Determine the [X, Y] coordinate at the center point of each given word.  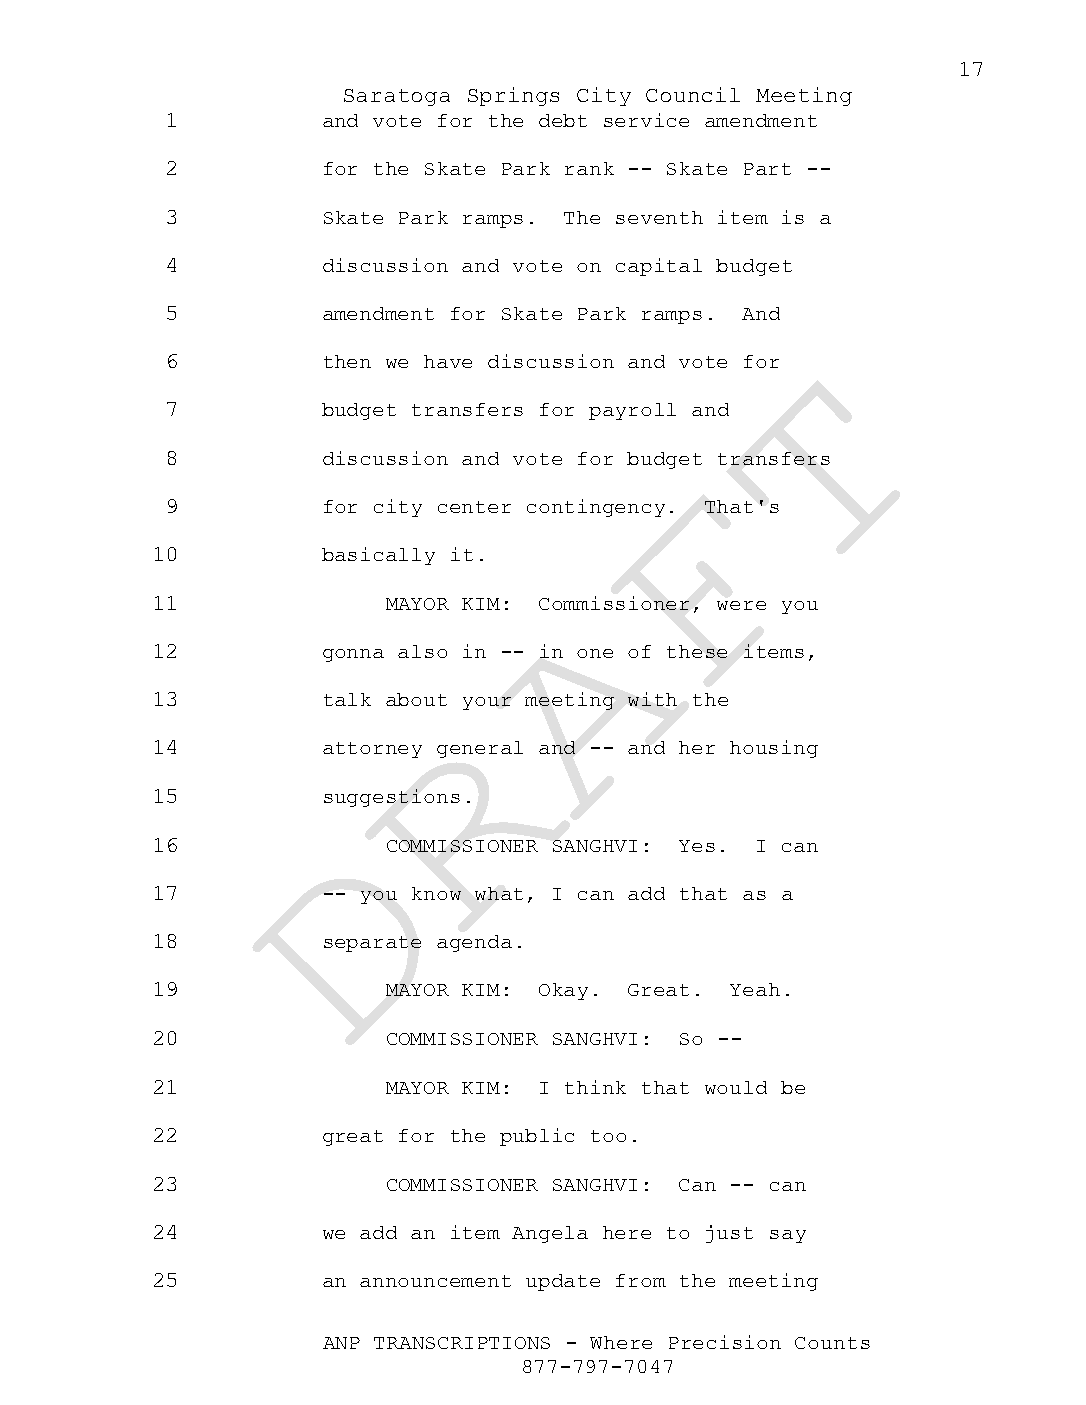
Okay [563, 991]
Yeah [755, 989]
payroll [632, 411]
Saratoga [397, 97]
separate [372, 944]
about [416, 699]
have [448, 361]
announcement [435, 1281]
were [741, 605]
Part [767, 169]
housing [774, 749]
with [652, 699]
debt [563, 120]
